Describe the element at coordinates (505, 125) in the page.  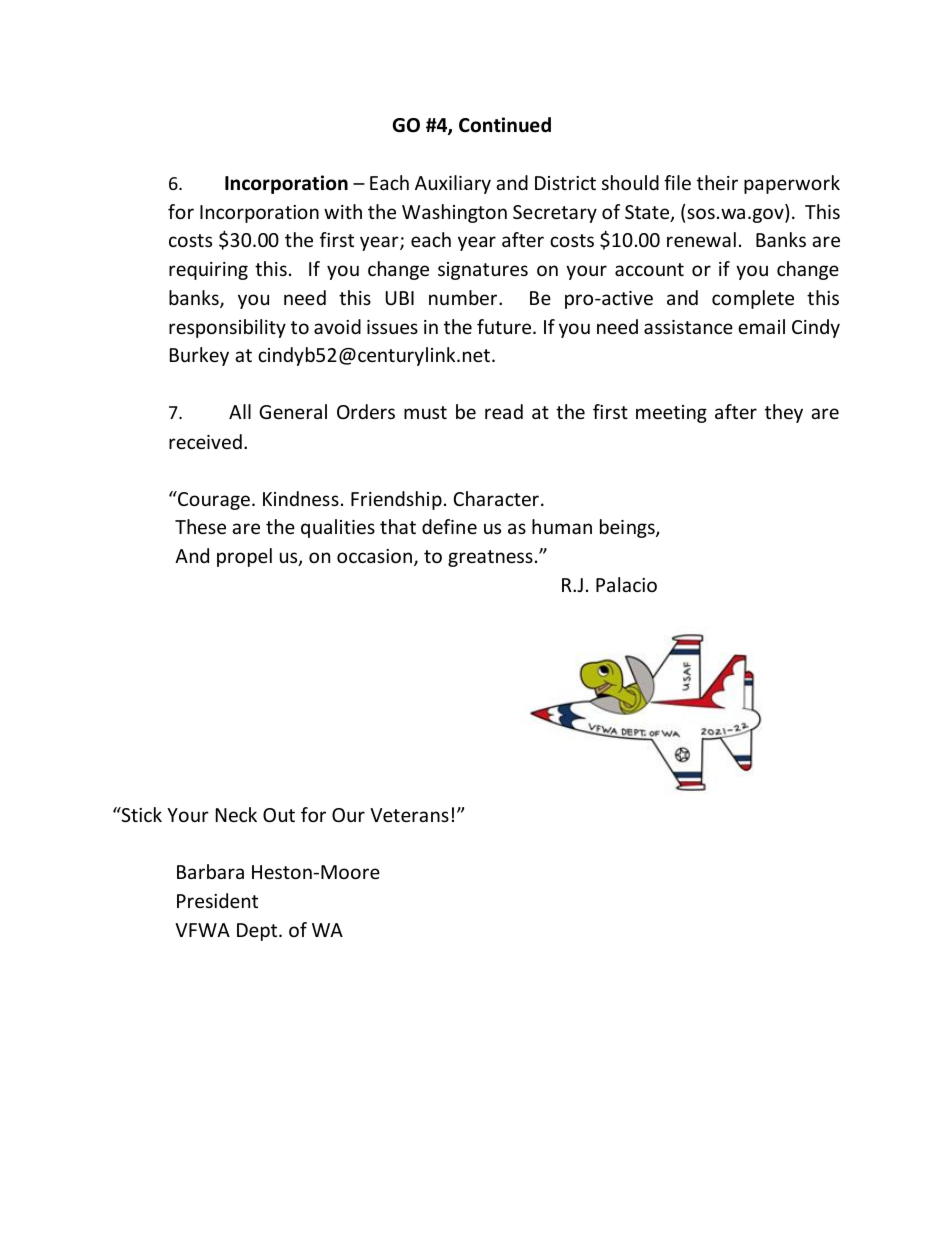
I see `Continued` at that location.
